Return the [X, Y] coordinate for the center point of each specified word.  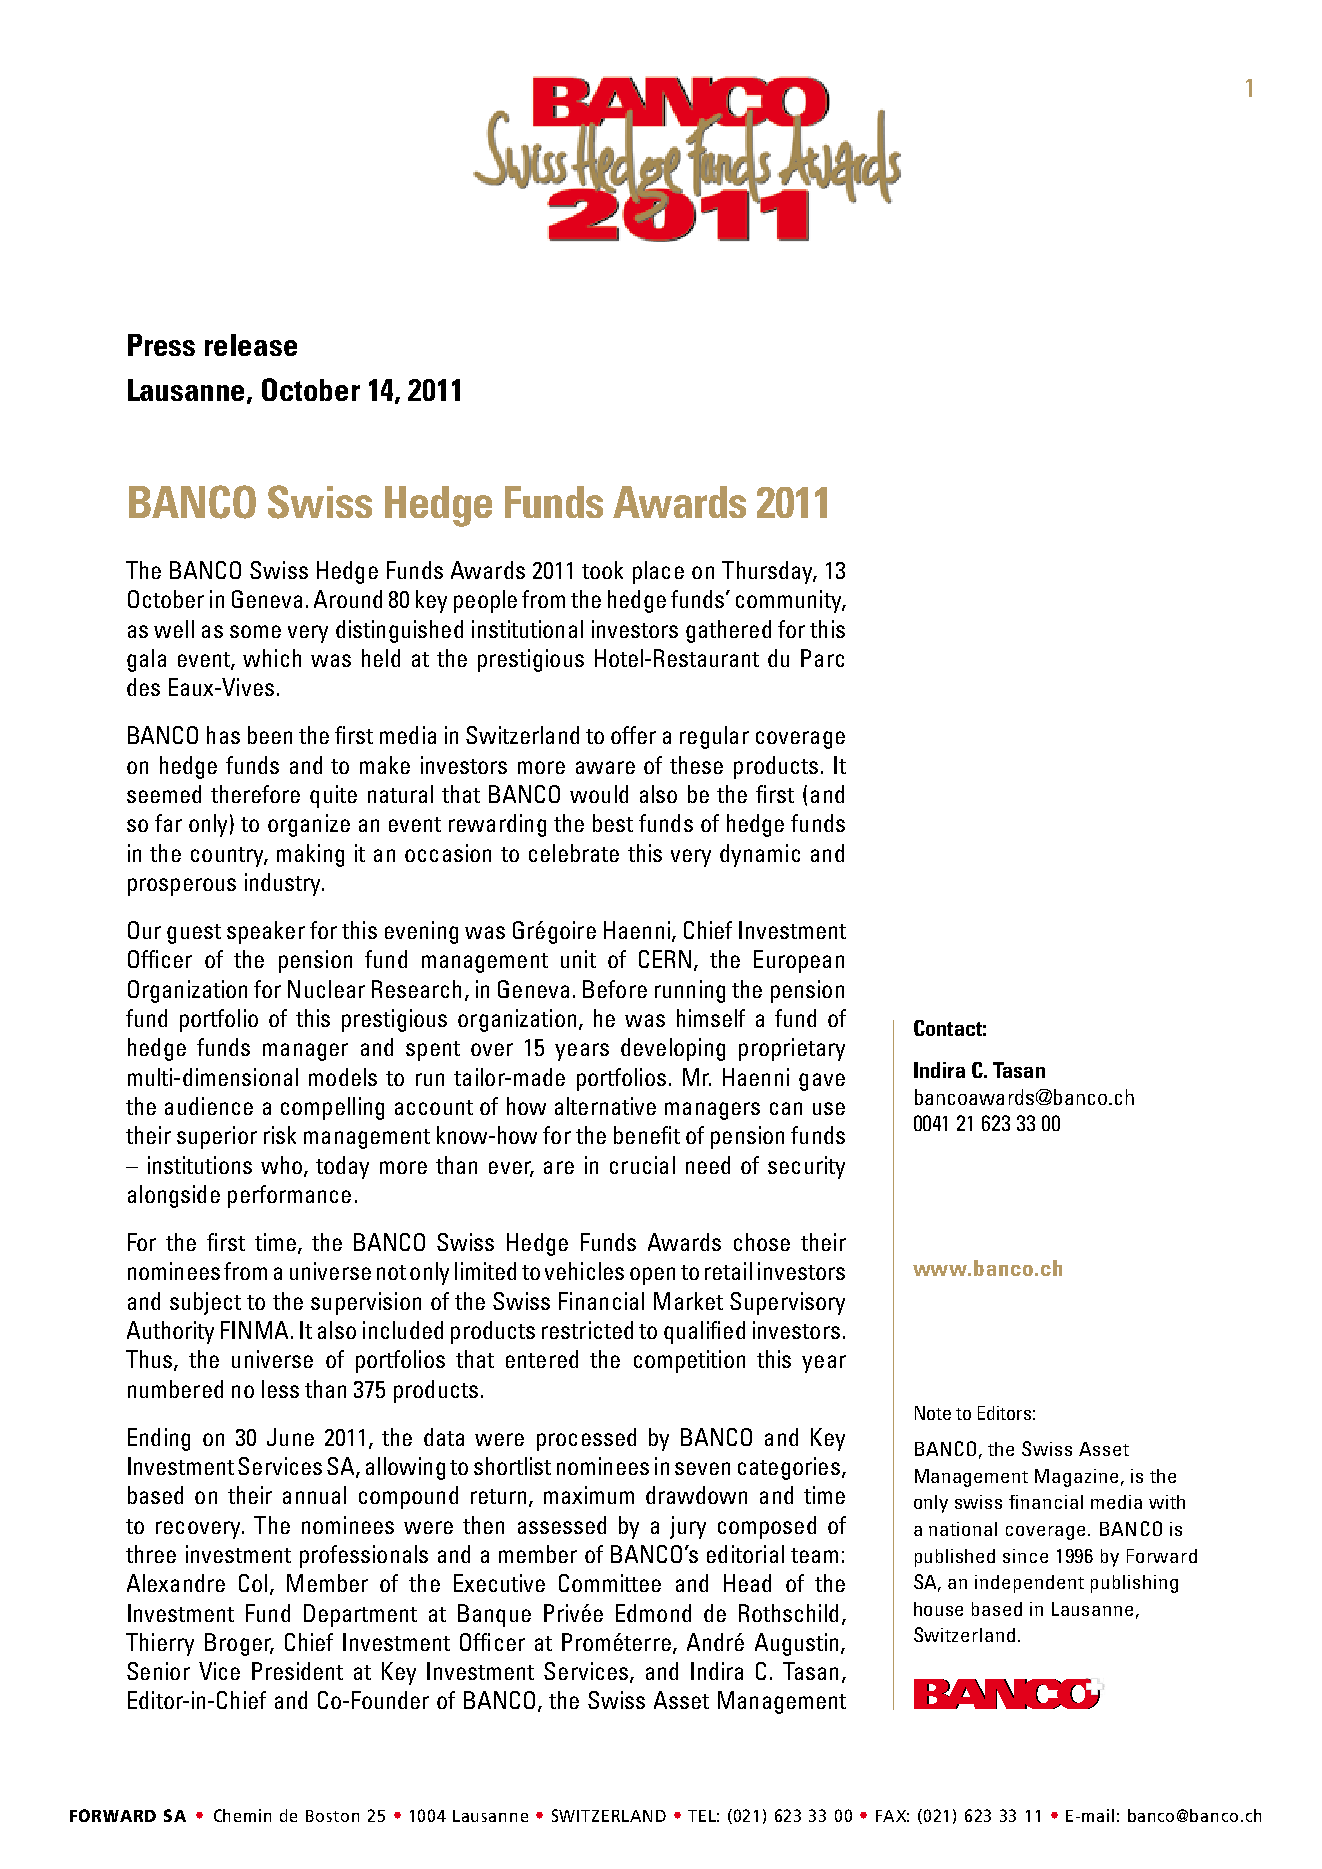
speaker [266, 932]
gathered [728, 631]
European [799, 961]
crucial [642, 1165]
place [658, 572]
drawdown [696, 1495]
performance [289, 1196]
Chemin [242, 1815]
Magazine [1076, 1478]
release [251, 345]
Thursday [769, 572]
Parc [822, 658]
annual [314, 1495]
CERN [665, 959]
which [272, 658]
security [806, 1167]
